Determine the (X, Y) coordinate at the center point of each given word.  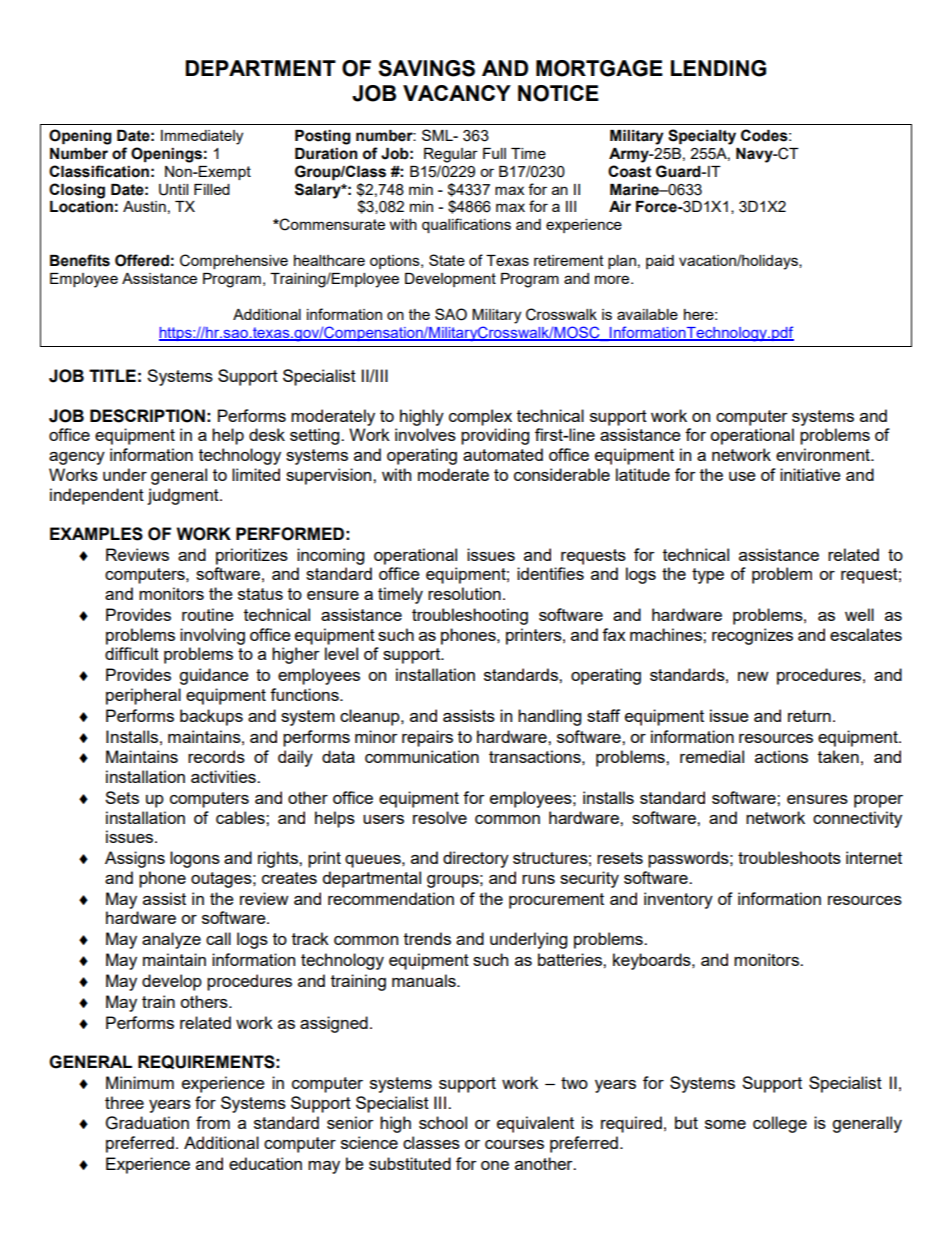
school (443, 1122)
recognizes (752, 636)
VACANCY (457, 93)
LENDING (718, 68)
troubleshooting (470, 616)
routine (208, 614)
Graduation (147, 1123)
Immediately (202, 137)
